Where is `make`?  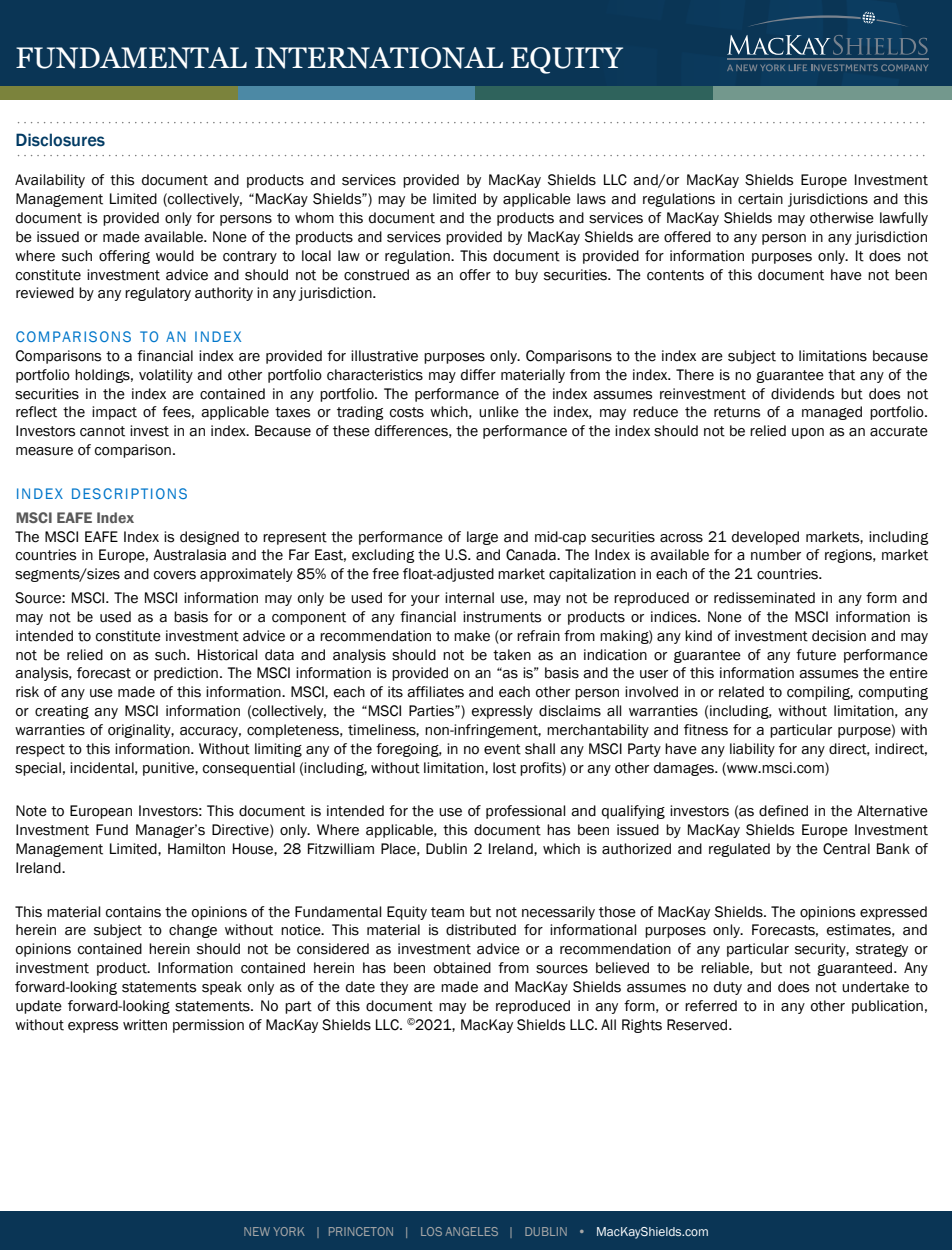
make is located at coordinates (472, 636).
